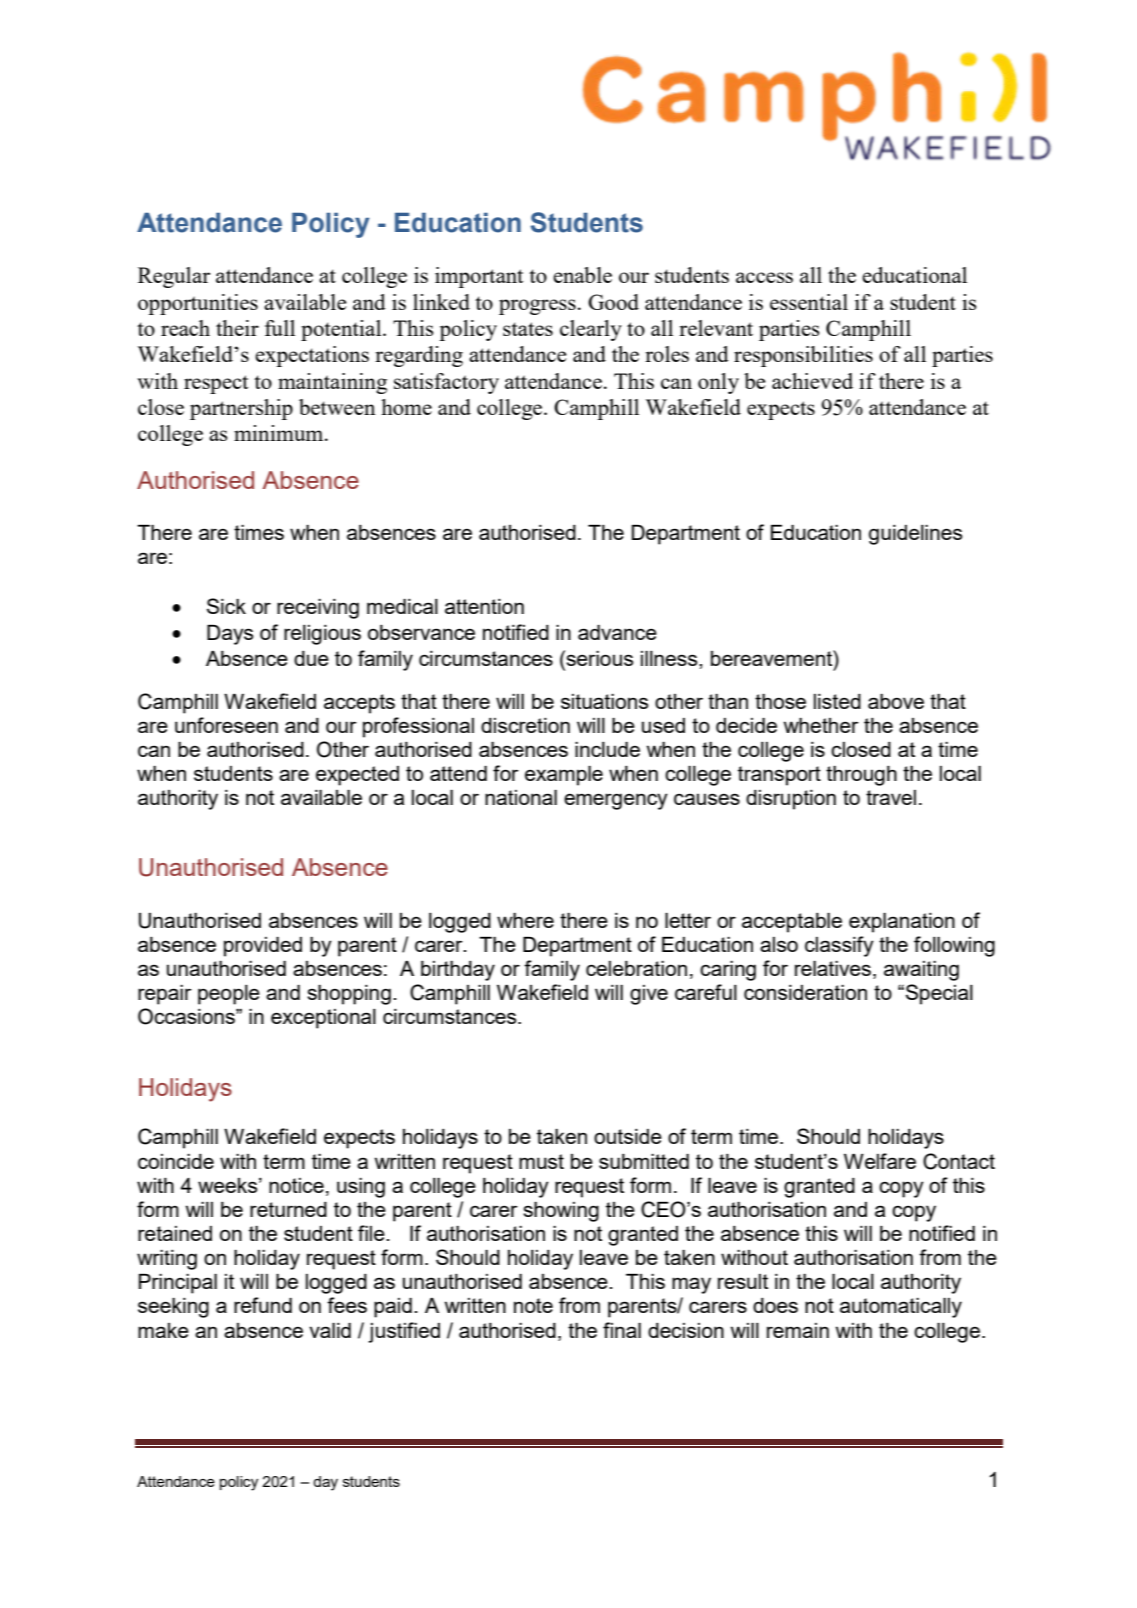 This screenshot has height=1608, width=1137. Describe the element at coordinates (263, 947) in the screenshot. I see `provided` at that location.
